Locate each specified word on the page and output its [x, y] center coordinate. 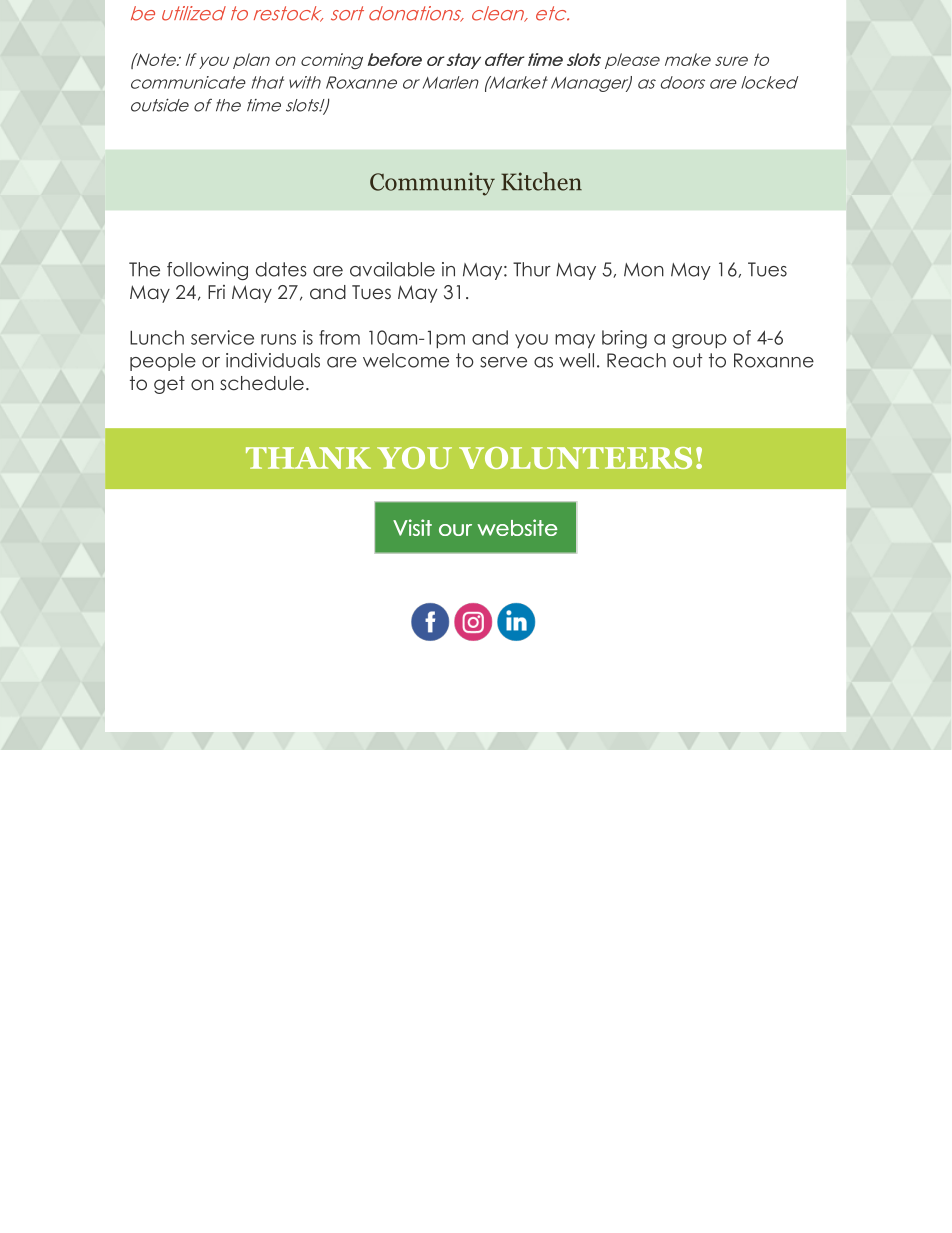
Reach [636, 360]
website [517, 527]
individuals [273, 360]
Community [432, 184]
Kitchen [541, 181]
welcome [406, 360]
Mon [644, 270]
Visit [412, 527]
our [455, 530]
